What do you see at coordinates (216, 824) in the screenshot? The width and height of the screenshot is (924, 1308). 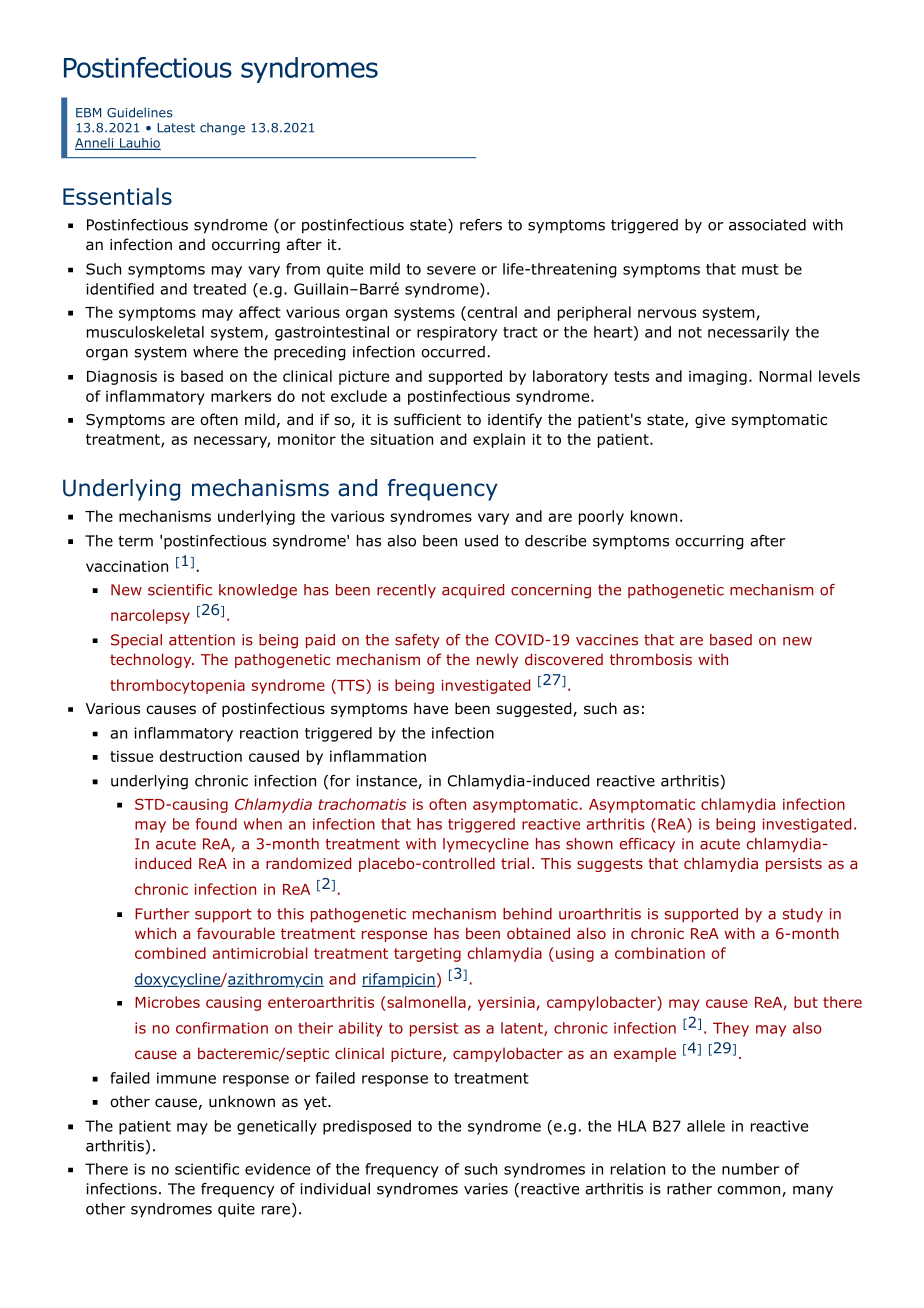 I see `found` at bounding box center [216, 824].
